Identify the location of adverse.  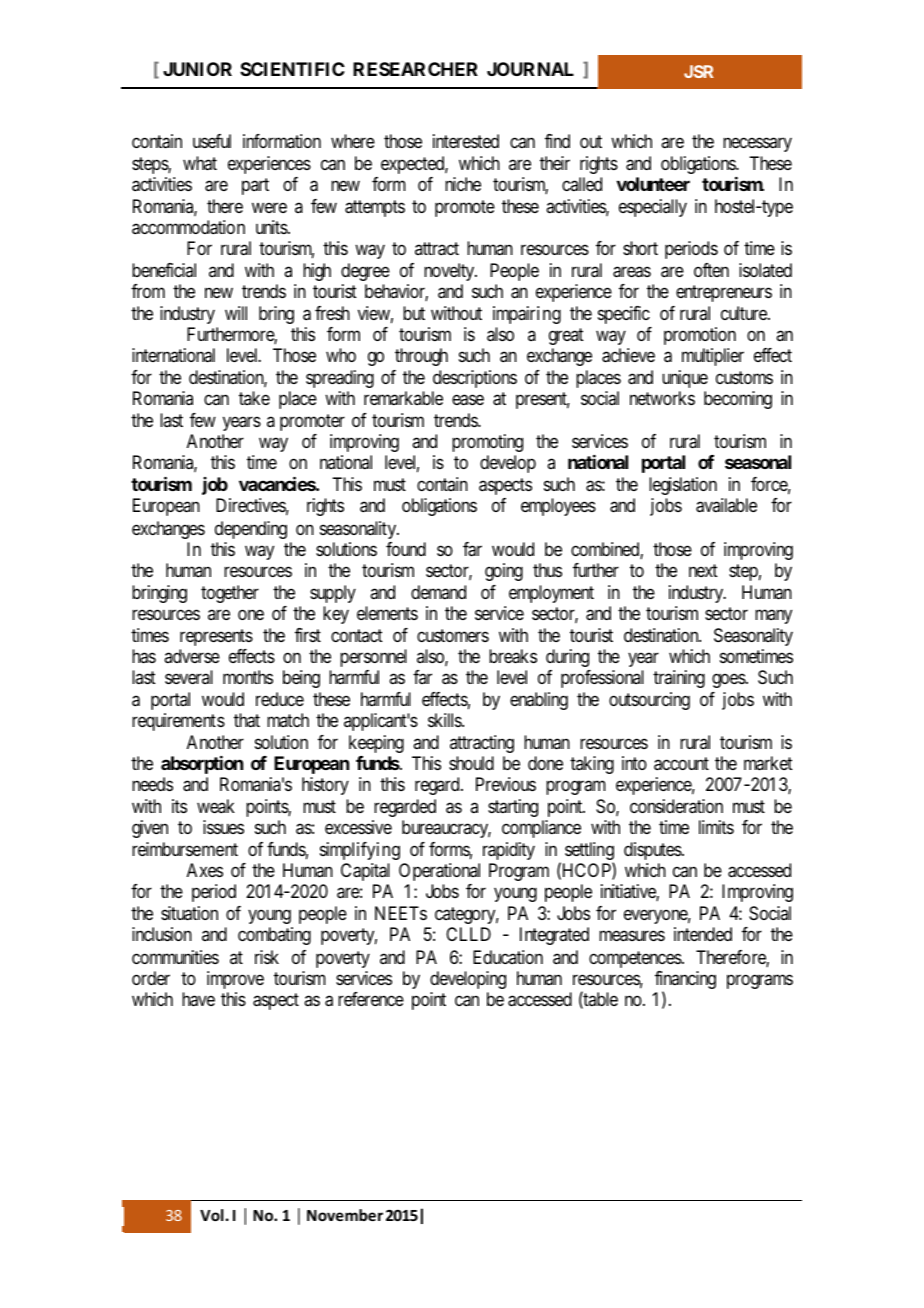
(192, 656).
